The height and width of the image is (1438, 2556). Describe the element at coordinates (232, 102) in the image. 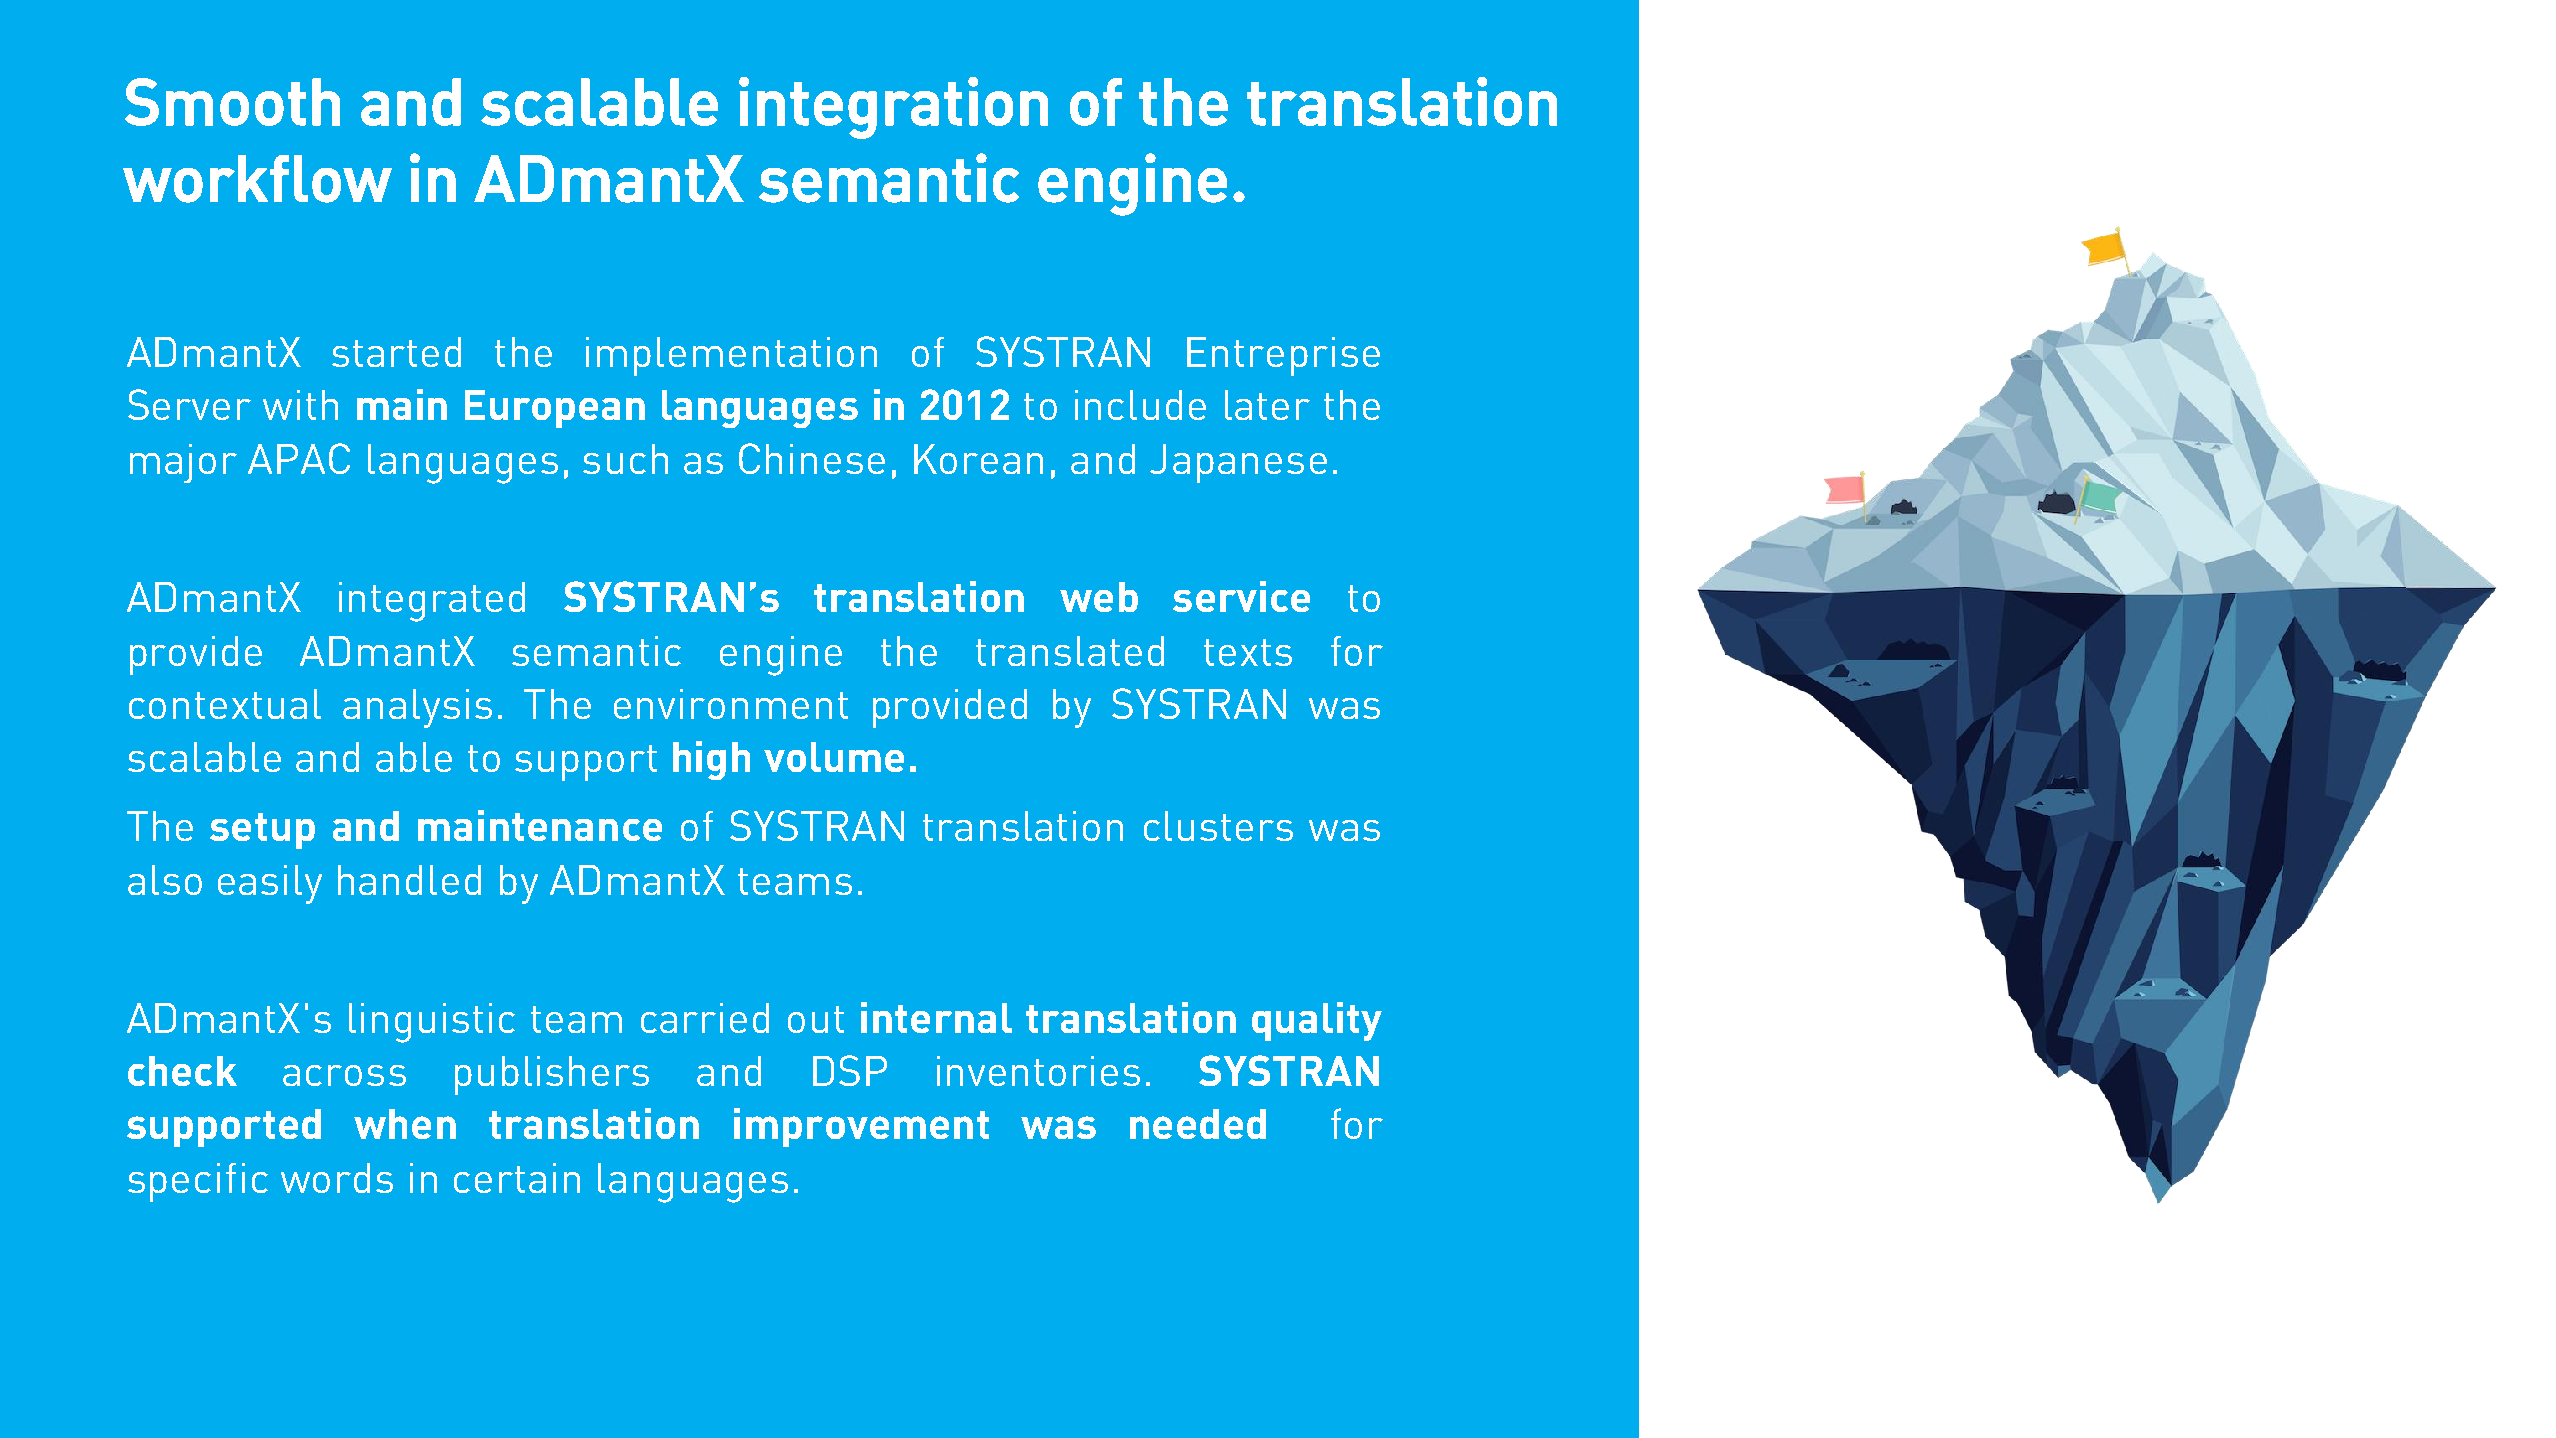

I see `Smooth` at that location.
